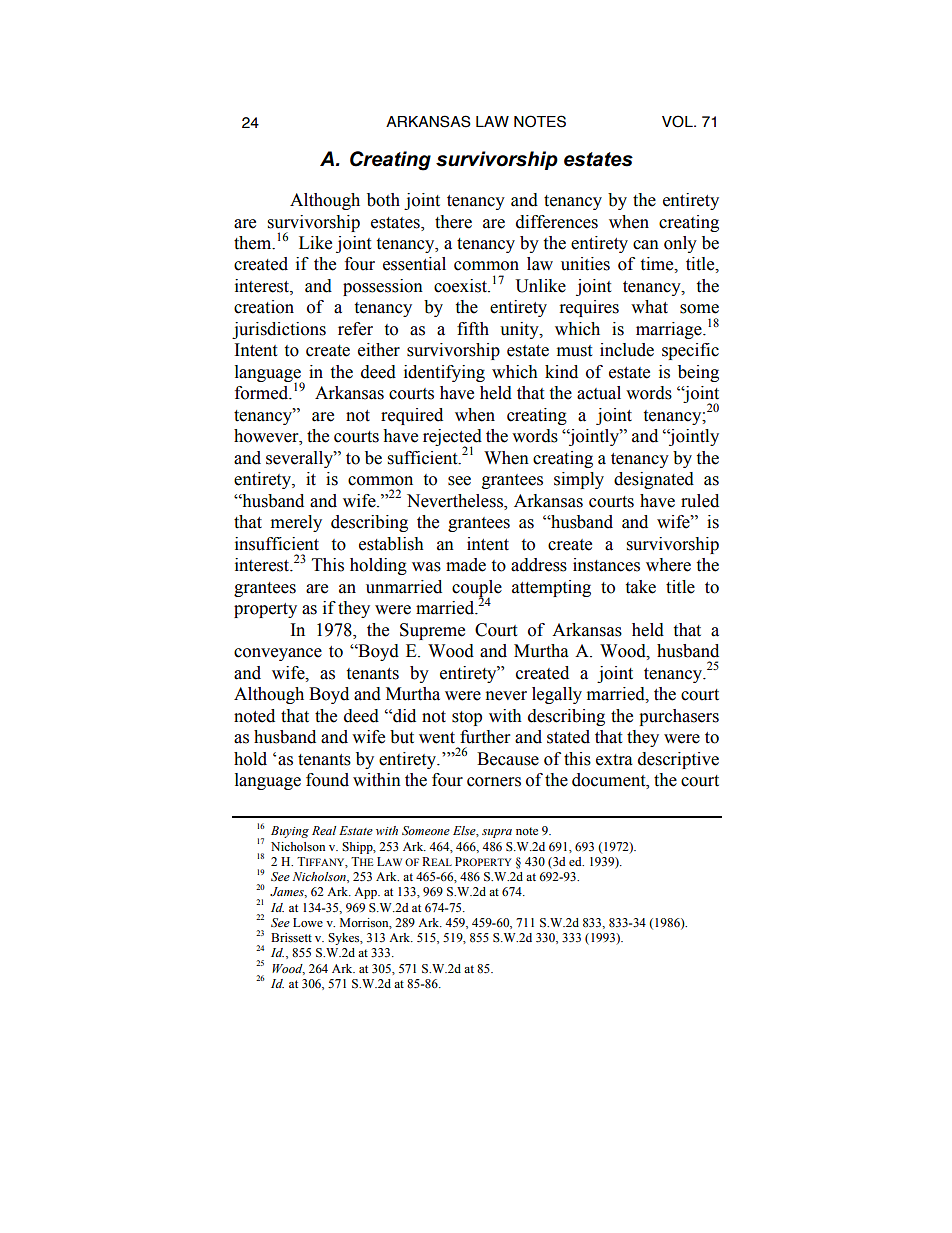 This document has width=952, height=1233. I want to click on there, so click(453, 222).
